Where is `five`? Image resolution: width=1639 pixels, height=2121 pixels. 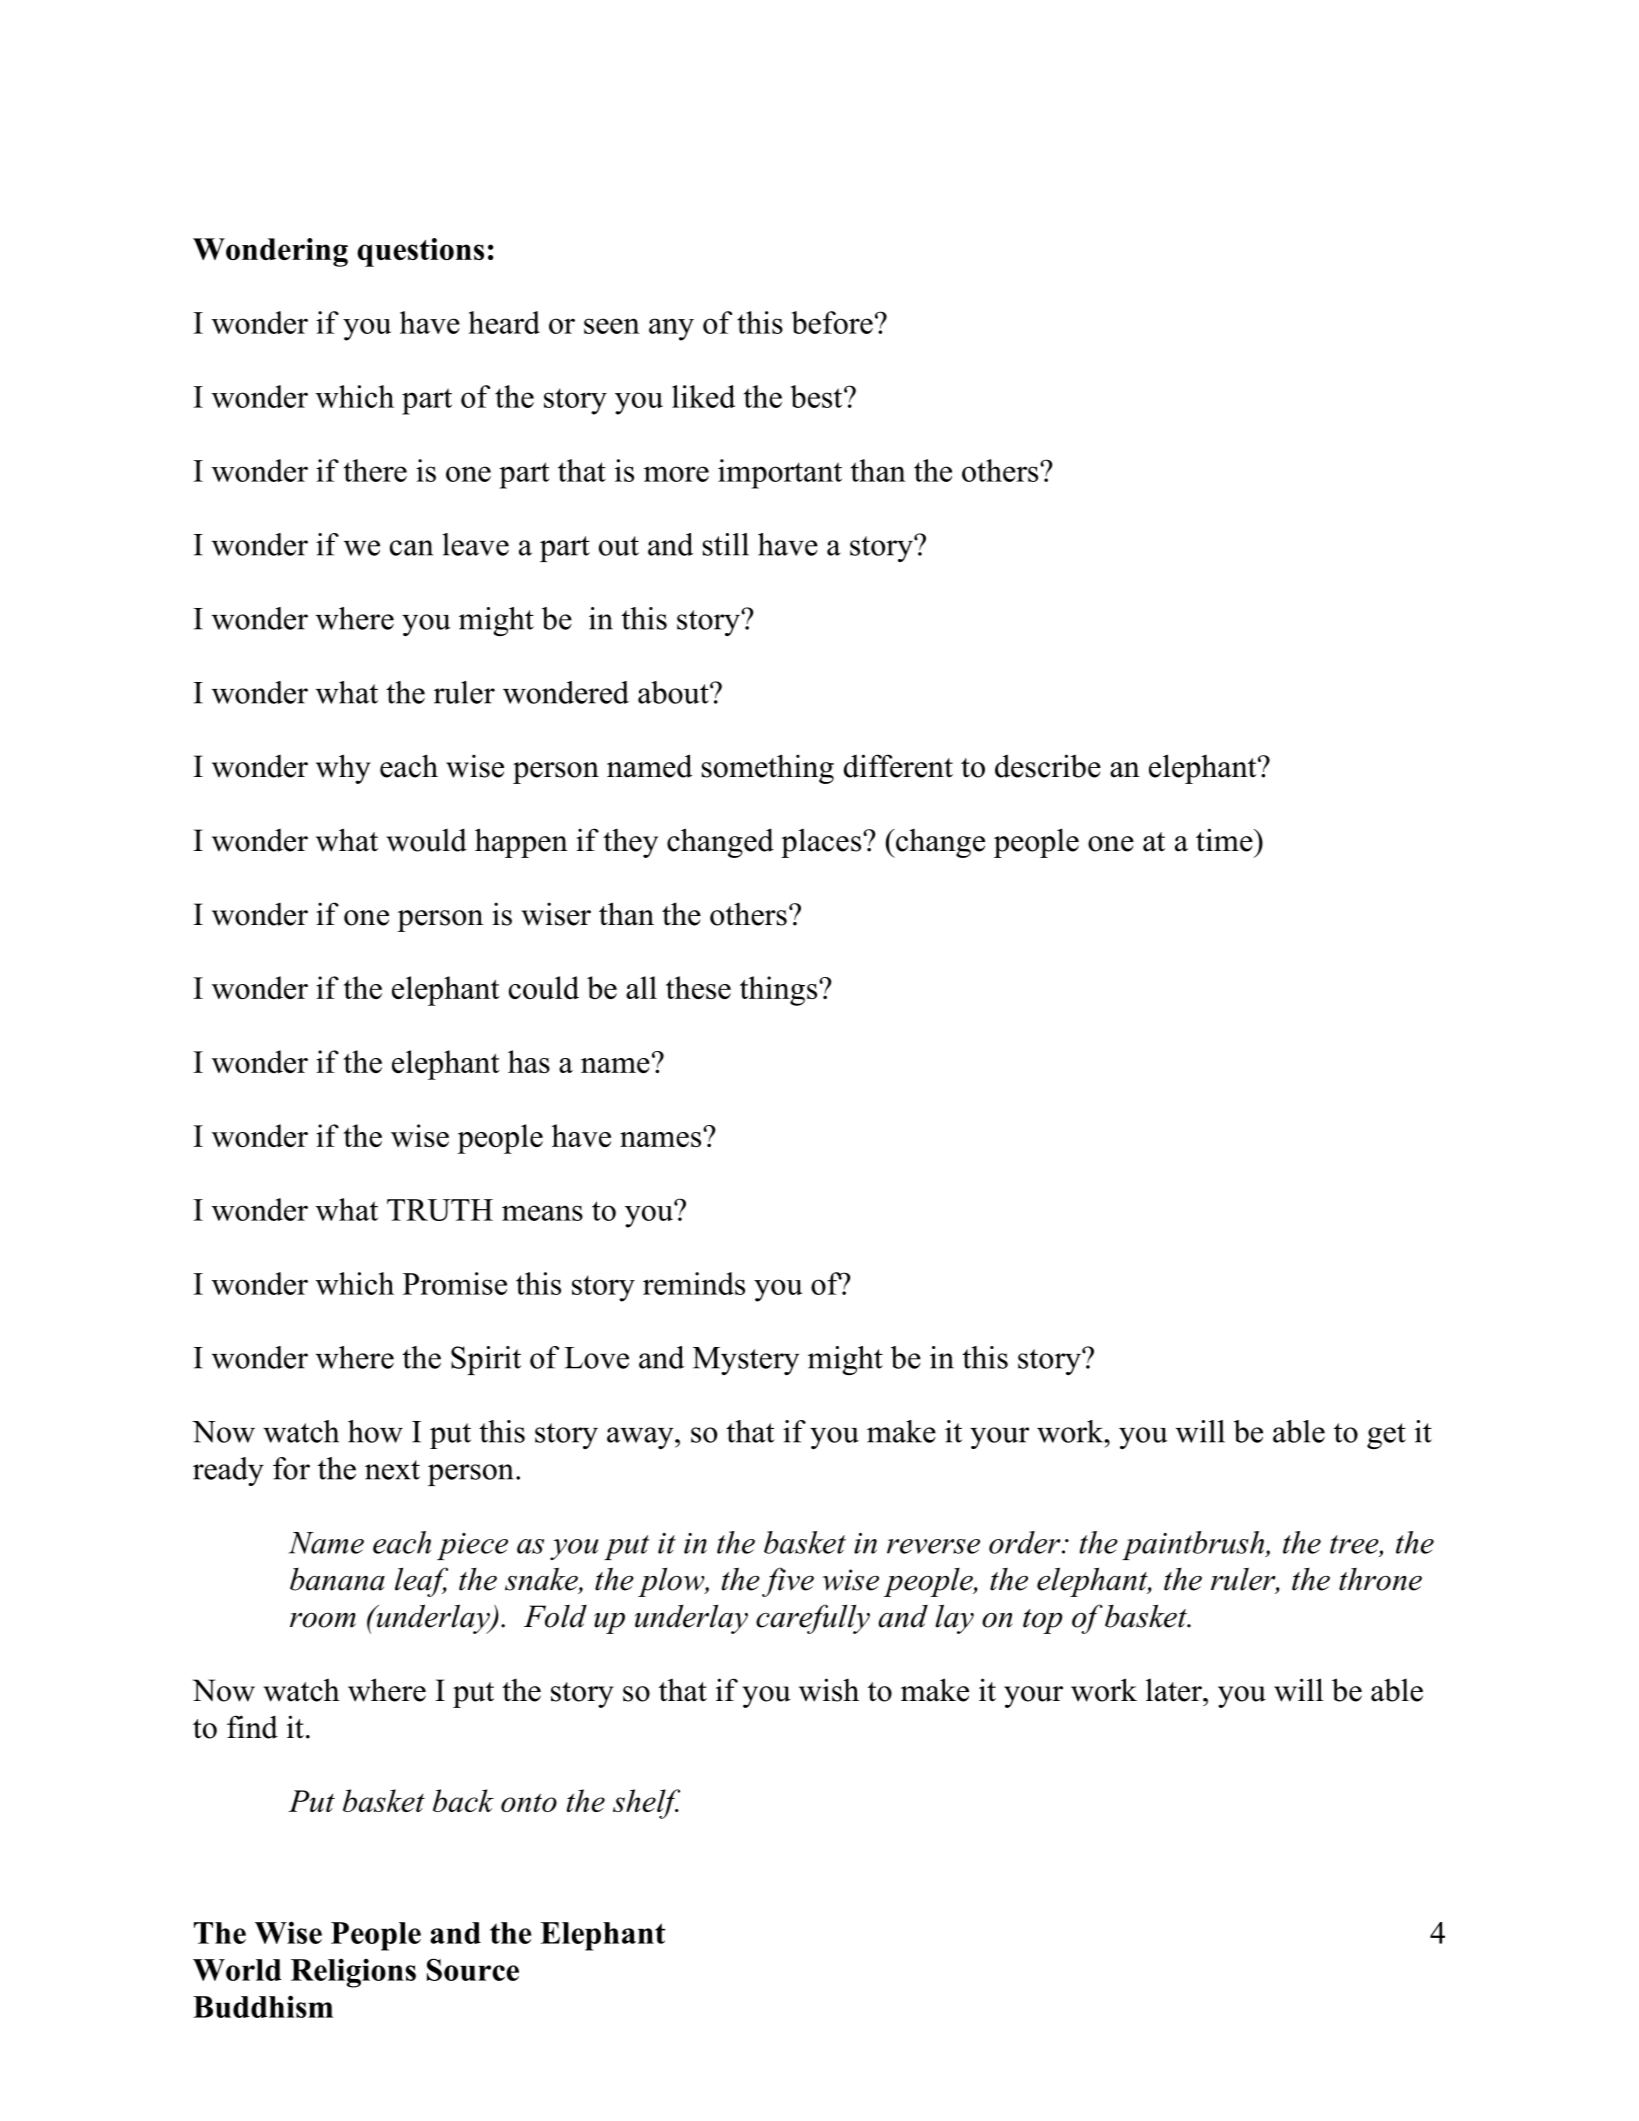 five is located at coordinates (788, 1582).
